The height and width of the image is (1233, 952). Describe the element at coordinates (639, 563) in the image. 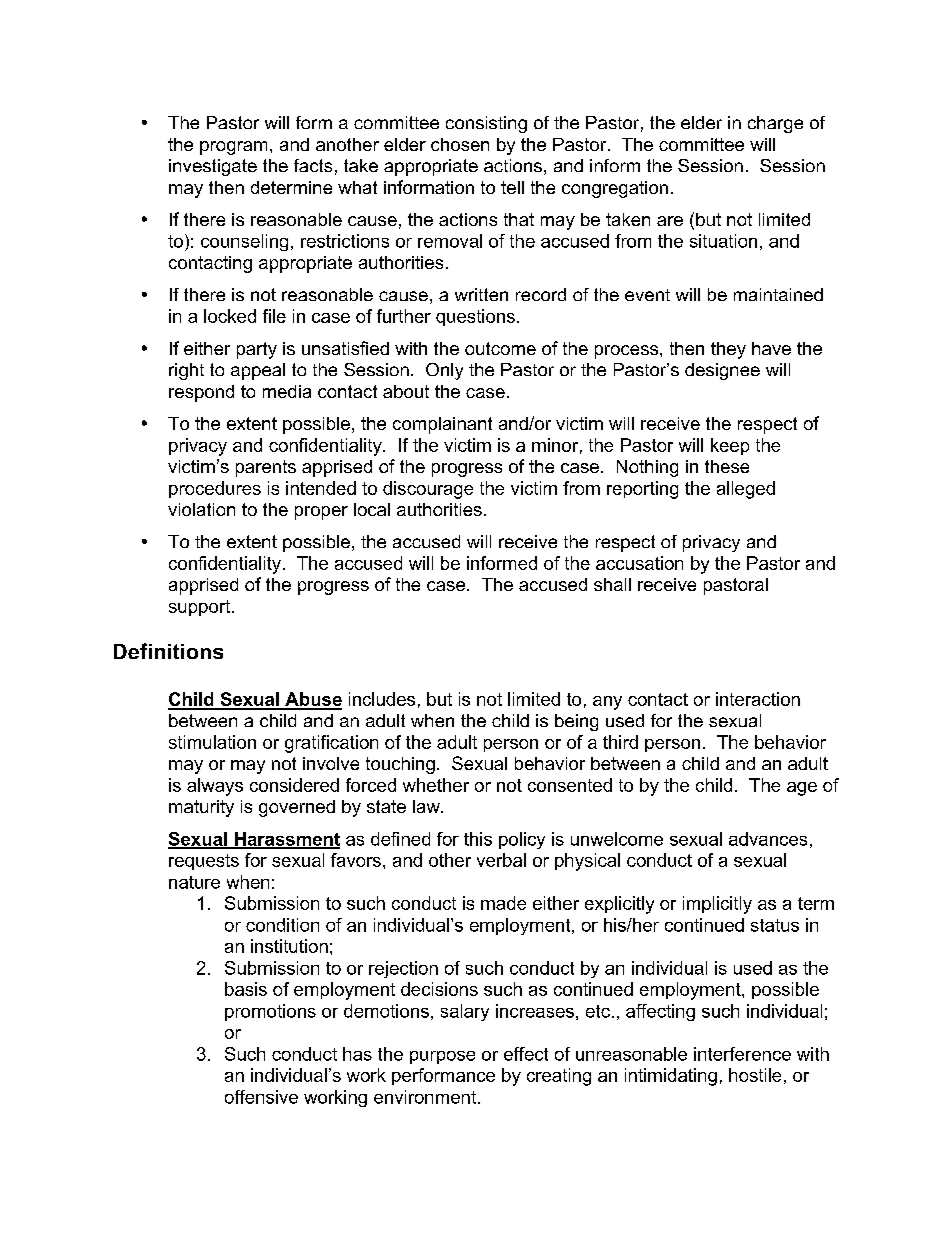

I see `accusation` at that location.
